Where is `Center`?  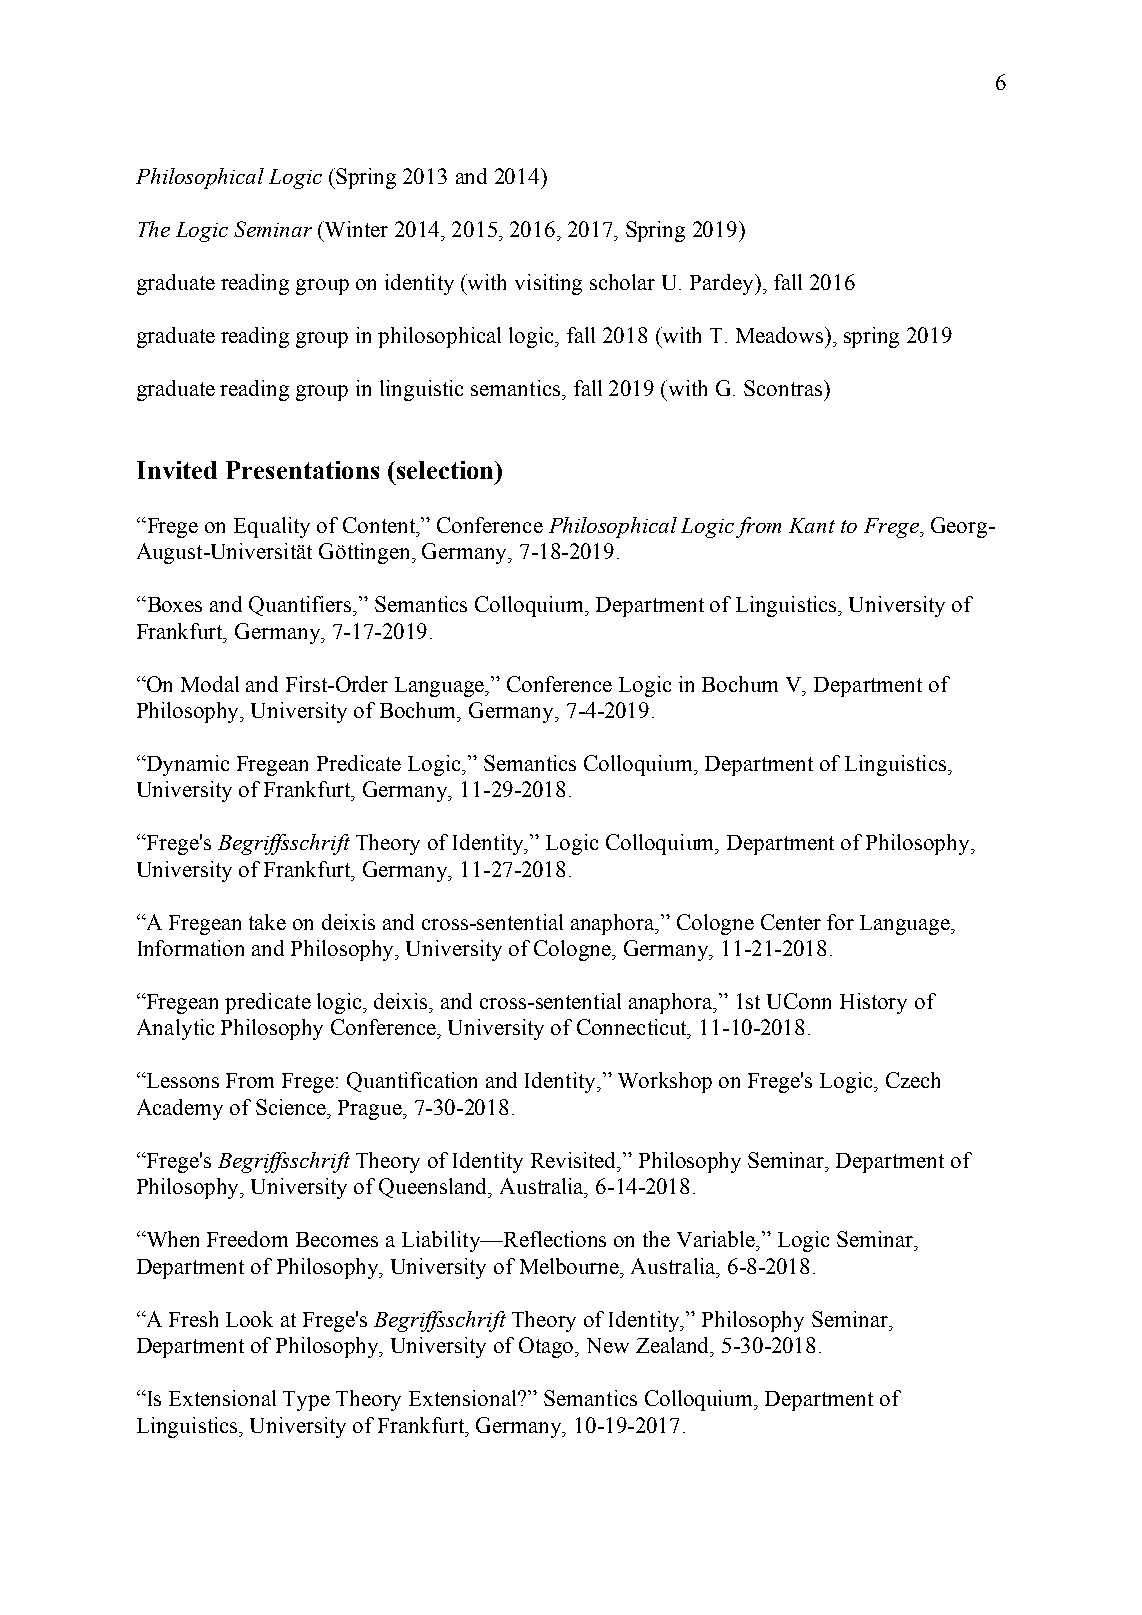 Center is located at coordinates (791, 922).
